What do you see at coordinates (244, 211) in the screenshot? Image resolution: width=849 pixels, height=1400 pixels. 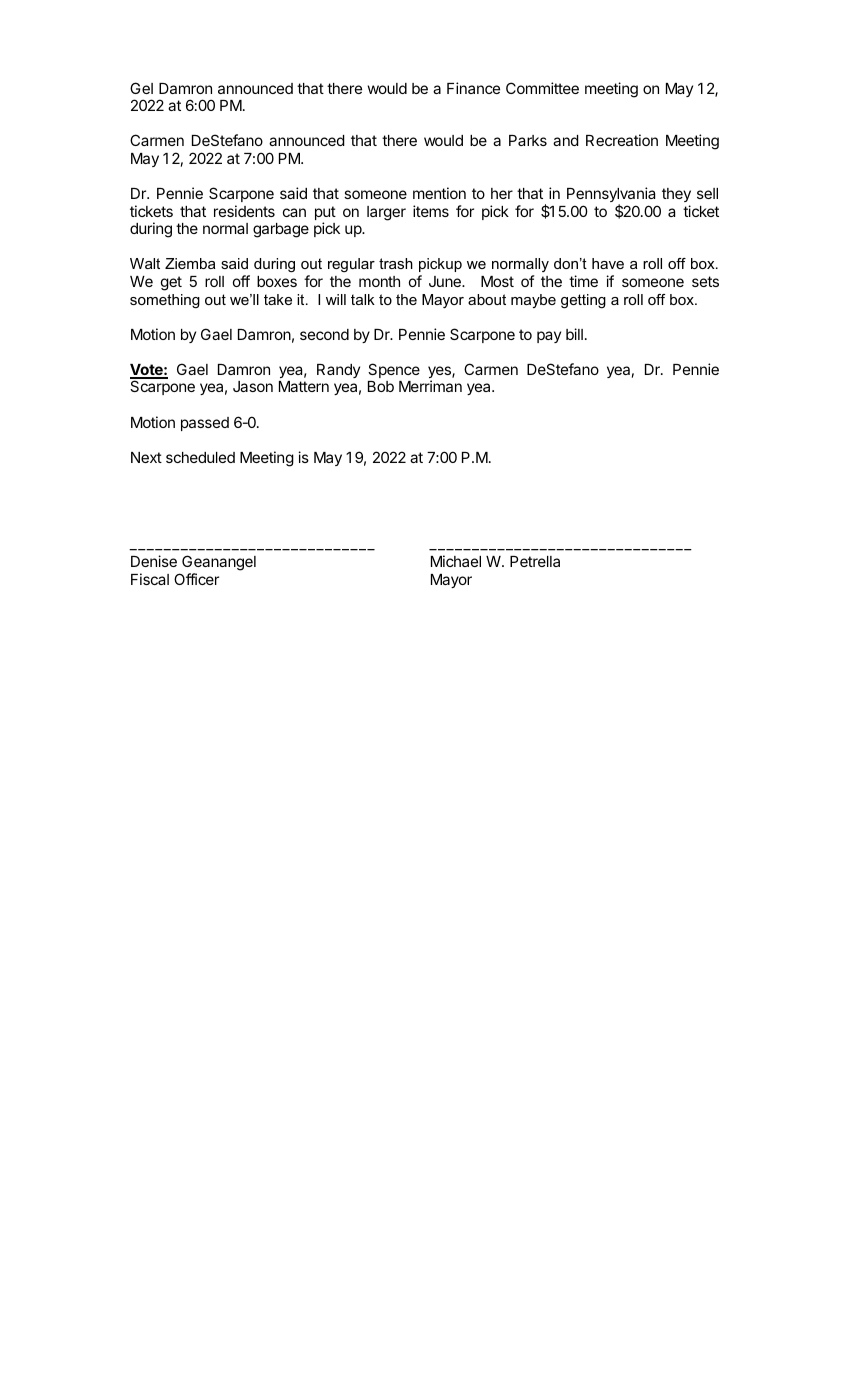 I see `residents` at bounding box center [244, 211].
